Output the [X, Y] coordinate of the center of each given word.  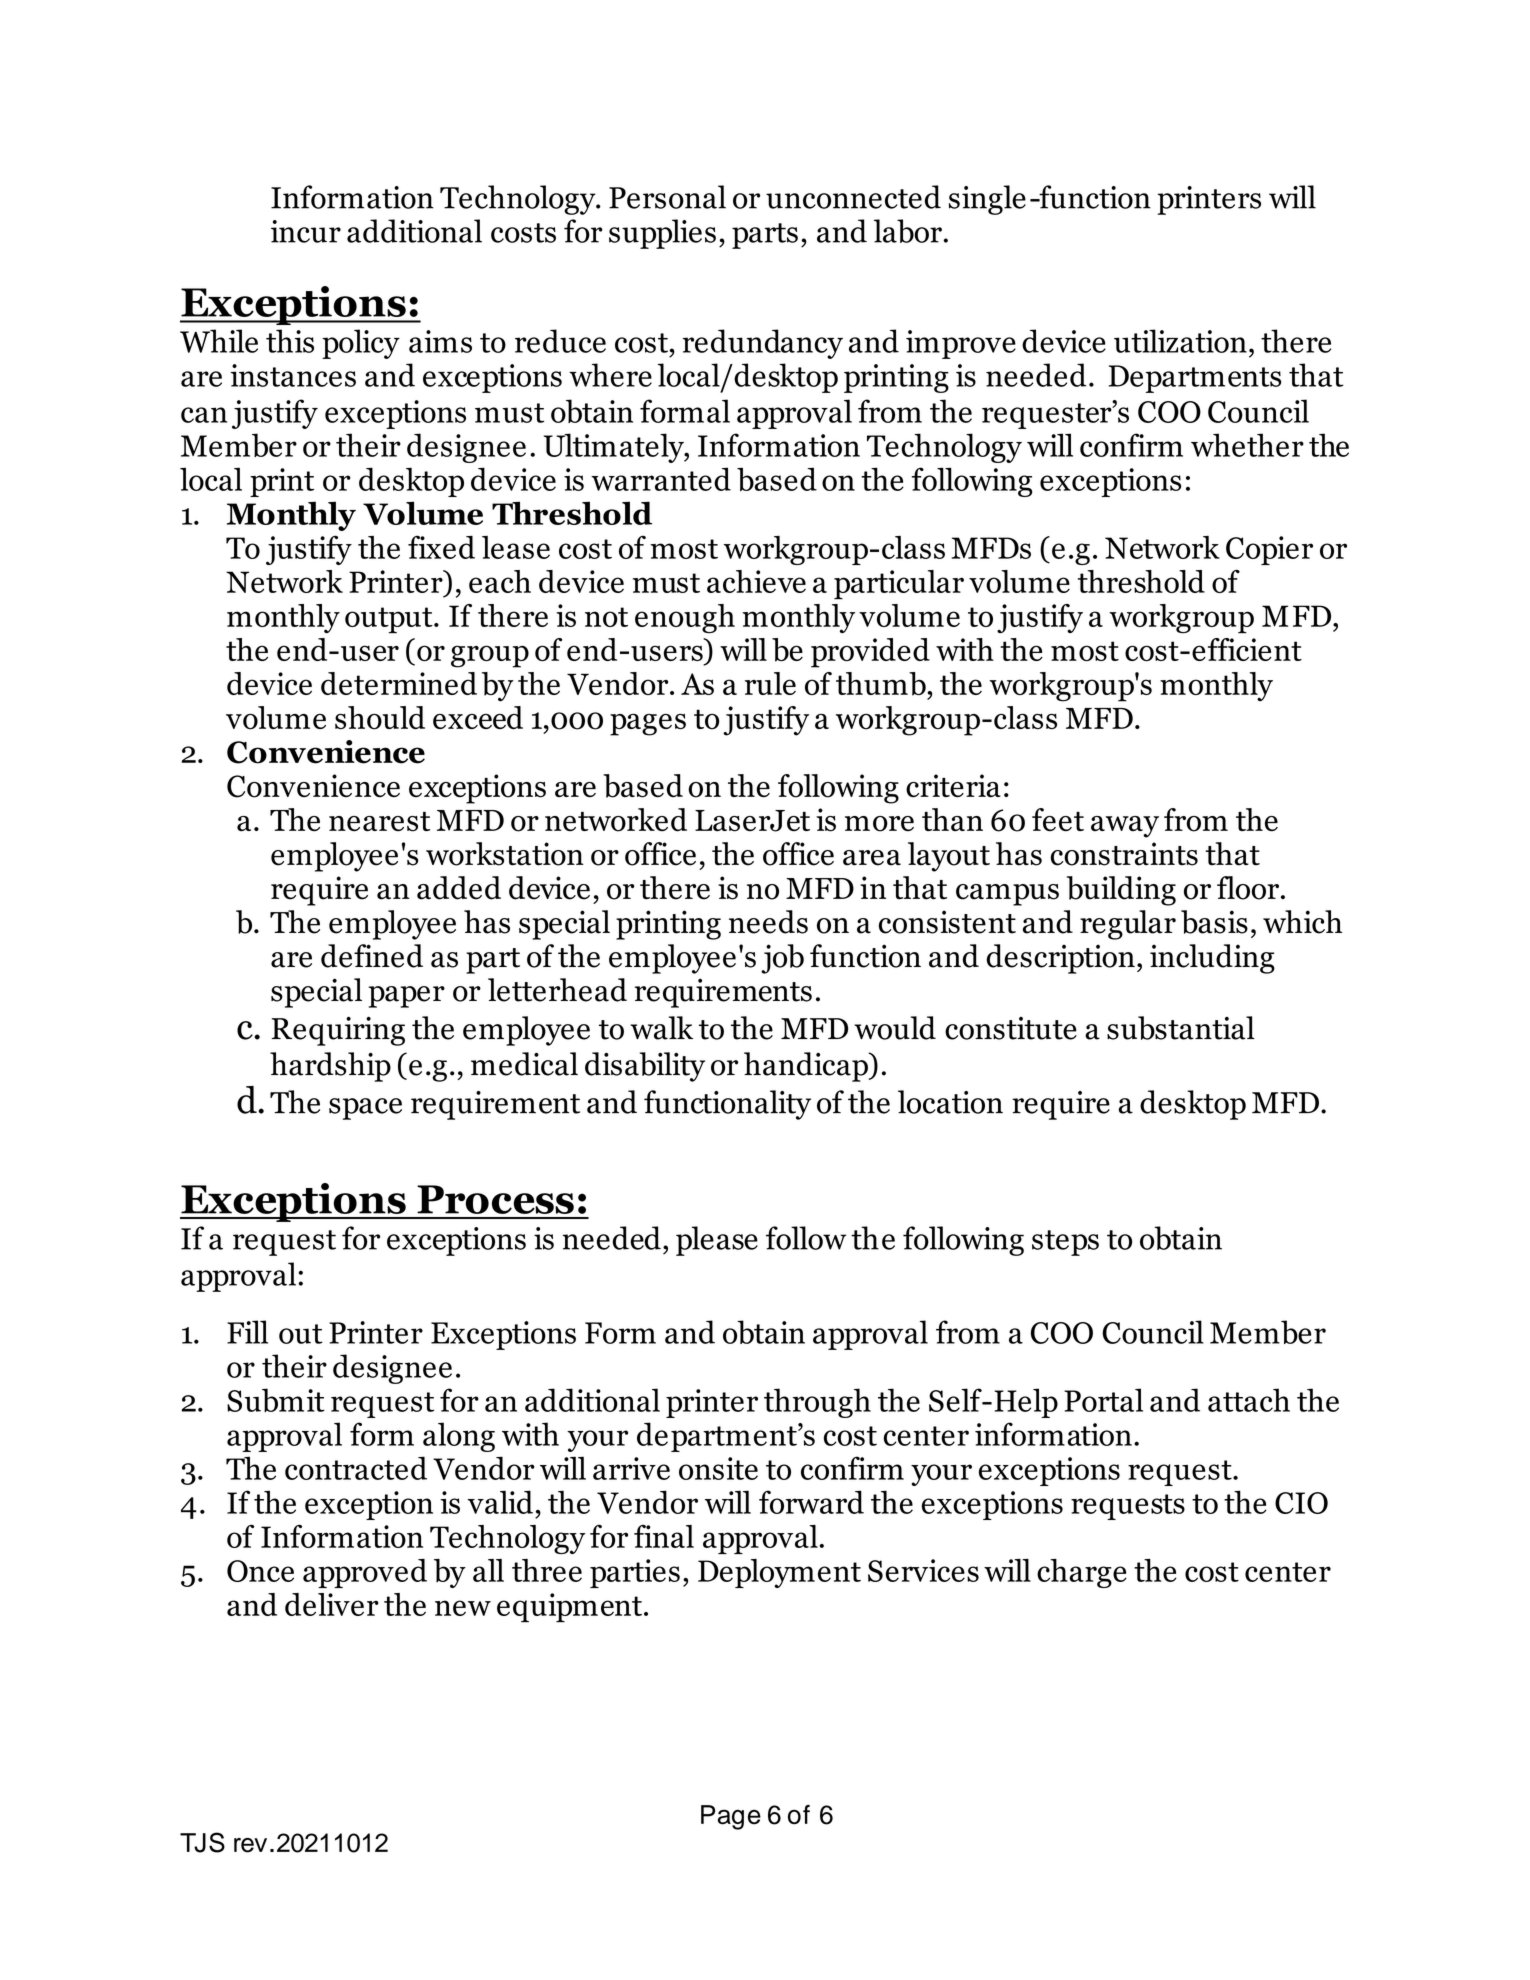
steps [1065, 1243]
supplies [662, 234]
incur [306, 231]
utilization [1180, 341]
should [380, 718]
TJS [202, 1842]
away [1125, 827]
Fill [247, 1332]
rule [770, 683]
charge [1082, 1573]
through [817, 1403]
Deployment [779, 1573]
